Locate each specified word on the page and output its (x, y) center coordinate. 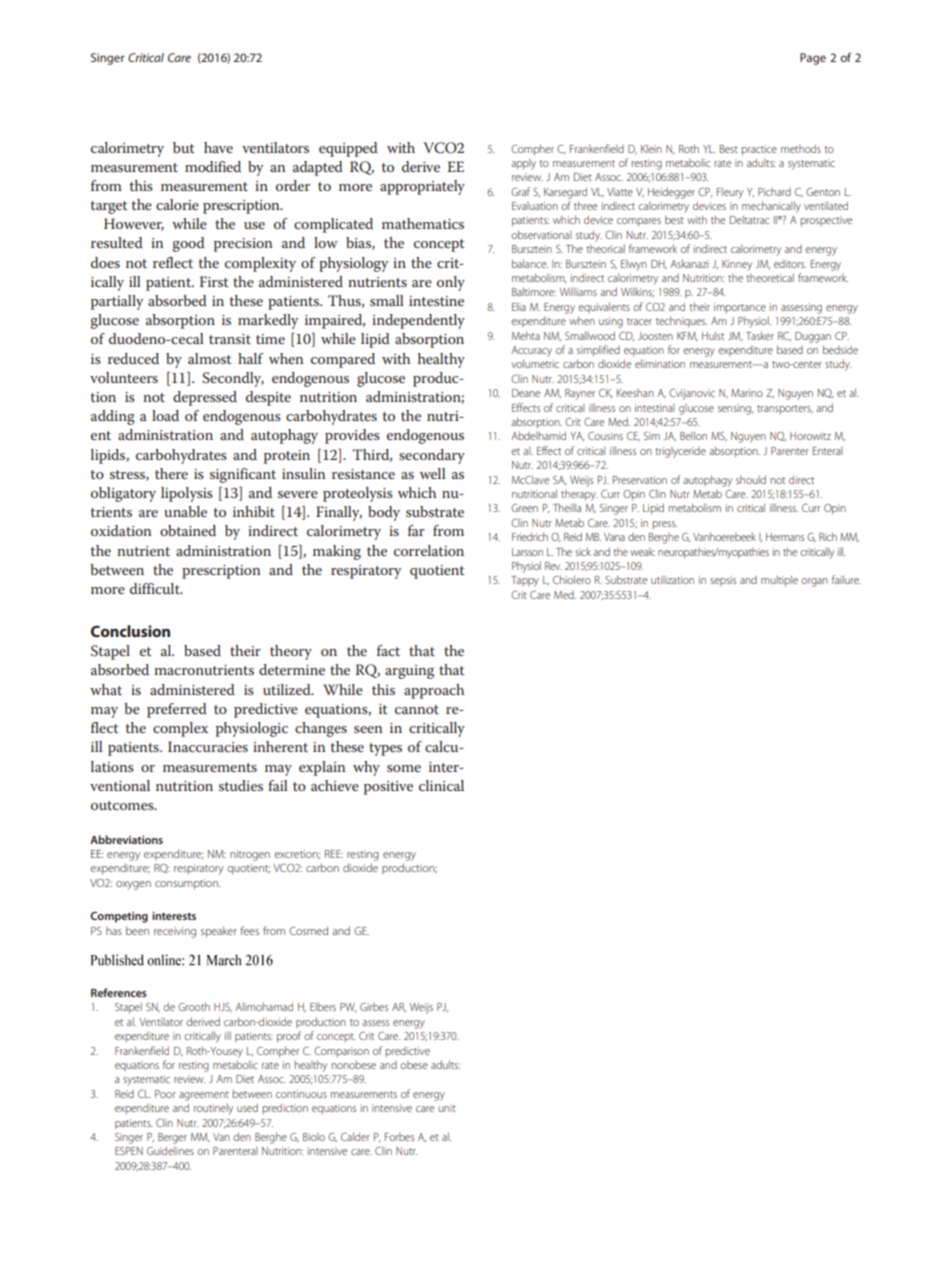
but (184, 147)
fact (388, 650)
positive (388, 788)
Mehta (526, 335)
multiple (779, 580)
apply (523, 164)
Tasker (760, 335)
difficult (156, 588)
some (404, 768)
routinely (213, 1109)
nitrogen (250, 855)
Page (813, 59)
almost (210, 358)
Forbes (399, 1137)
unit (447, 1108)
